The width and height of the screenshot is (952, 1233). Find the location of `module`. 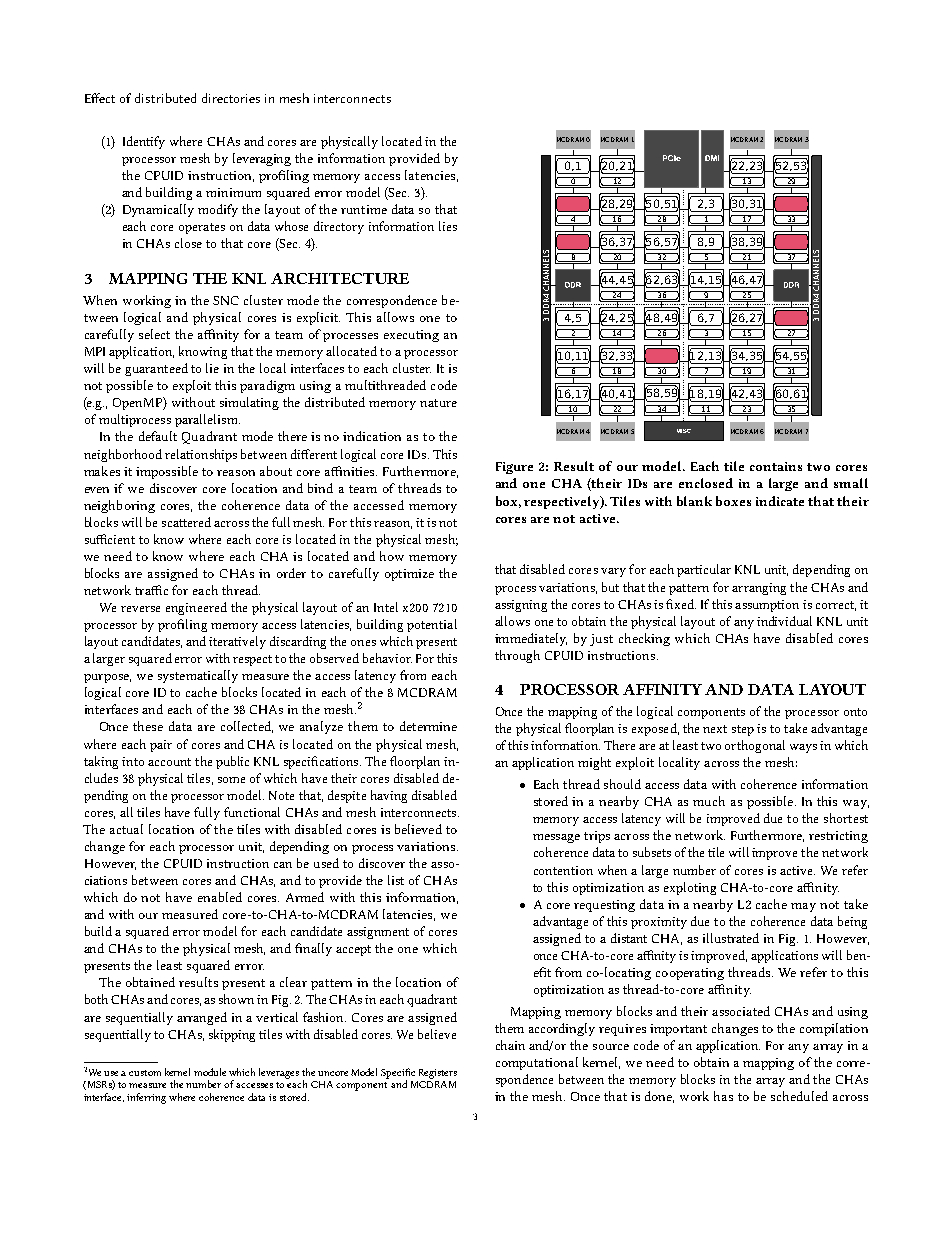

module is located at coordinates (210, 1072).
